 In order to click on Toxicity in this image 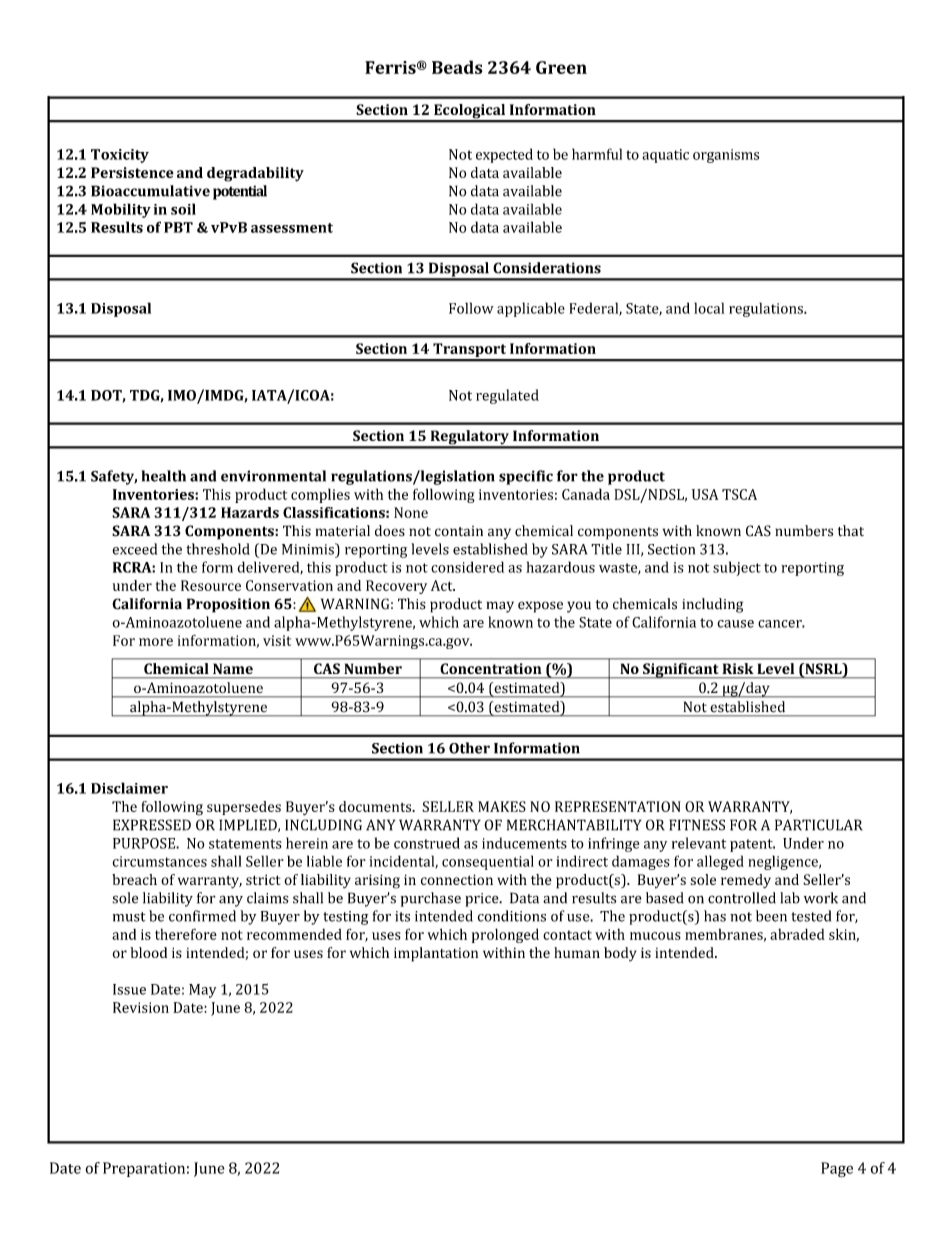, I will do `click(120, 156)`.
